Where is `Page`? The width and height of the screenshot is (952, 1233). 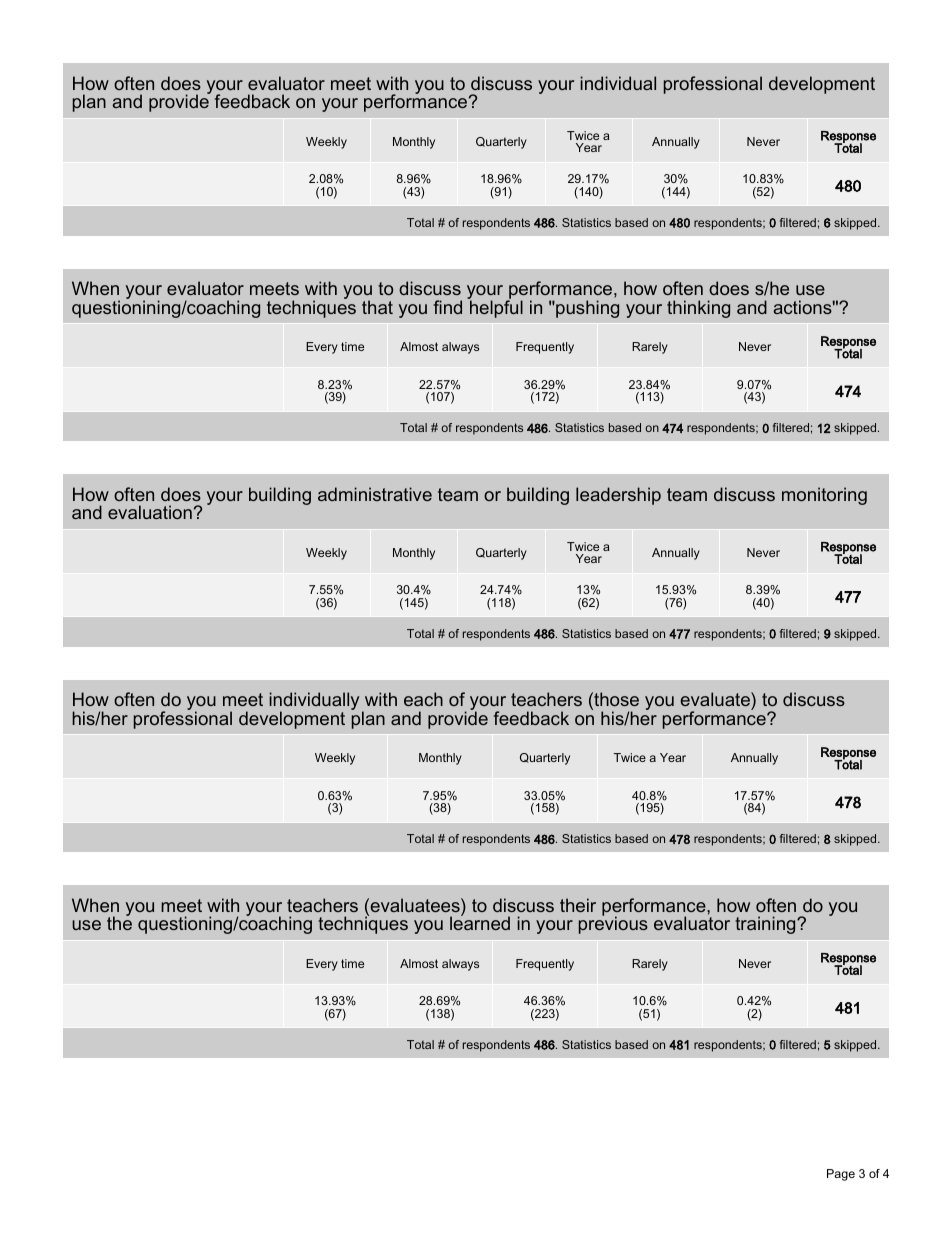 Page is located at coordinates (841, 1175).
